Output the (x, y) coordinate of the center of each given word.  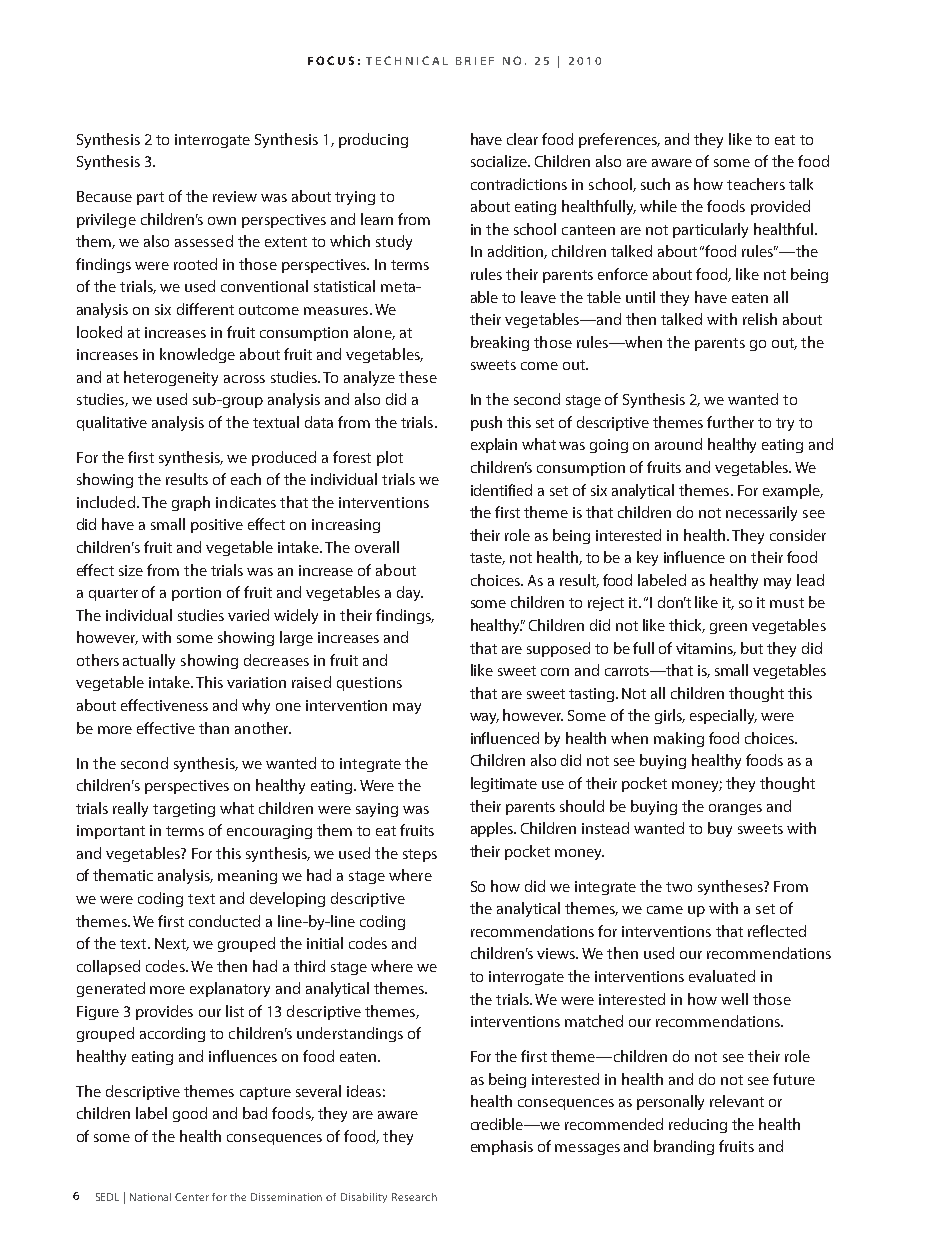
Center (192, 1197)
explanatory (230, 989)
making (679, 739)
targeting (184, 810)
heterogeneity (171, 378)
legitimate (504, 784)
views (557, 953)
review (235, 196)
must (787, 603)
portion (196, 594)
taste (487, 559)
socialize (500, 161)
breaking (500, 343)
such (655, 184)
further (730, 422)
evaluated (722, 976)
